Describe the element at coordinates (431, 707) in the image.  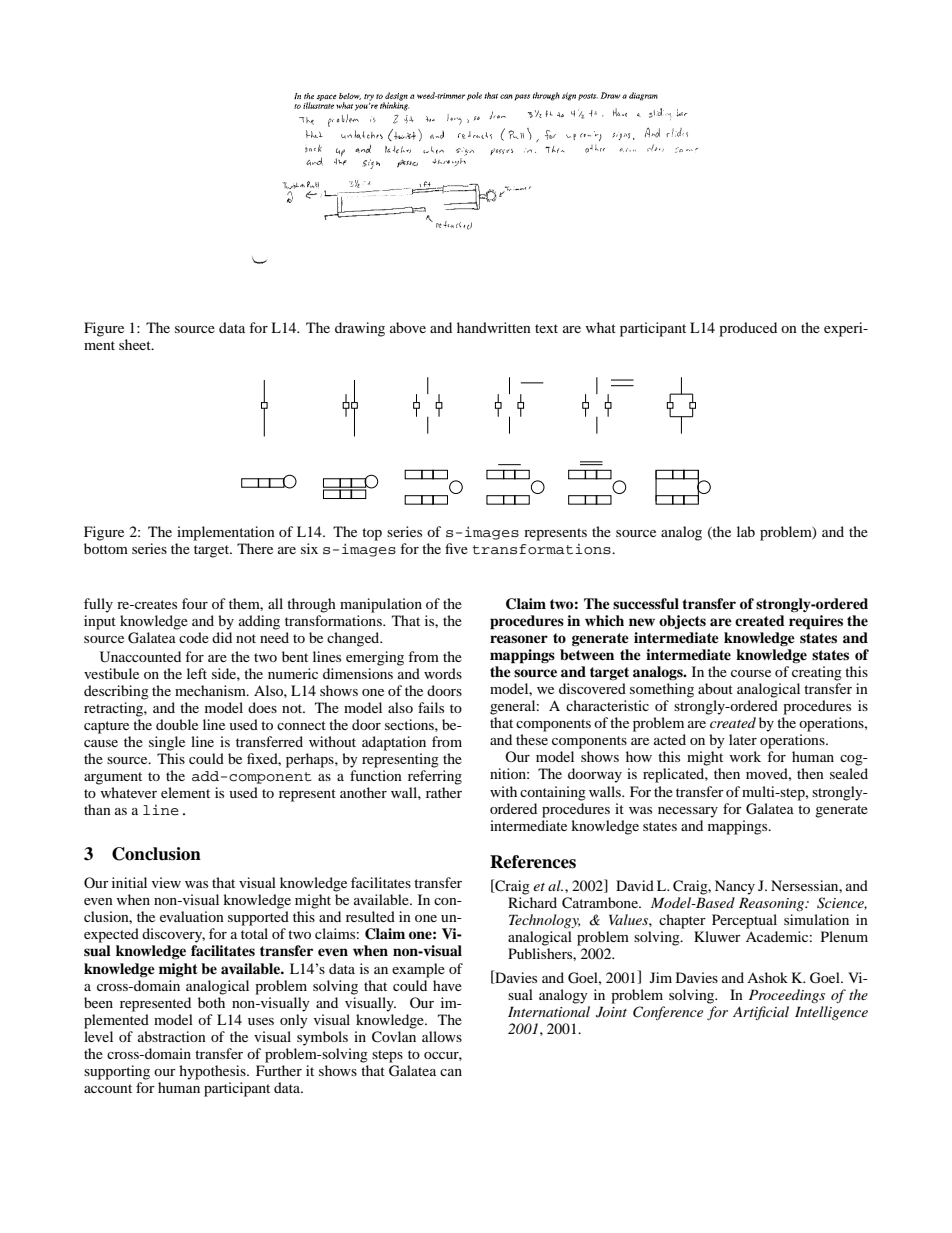
I see `fails` at that location.
